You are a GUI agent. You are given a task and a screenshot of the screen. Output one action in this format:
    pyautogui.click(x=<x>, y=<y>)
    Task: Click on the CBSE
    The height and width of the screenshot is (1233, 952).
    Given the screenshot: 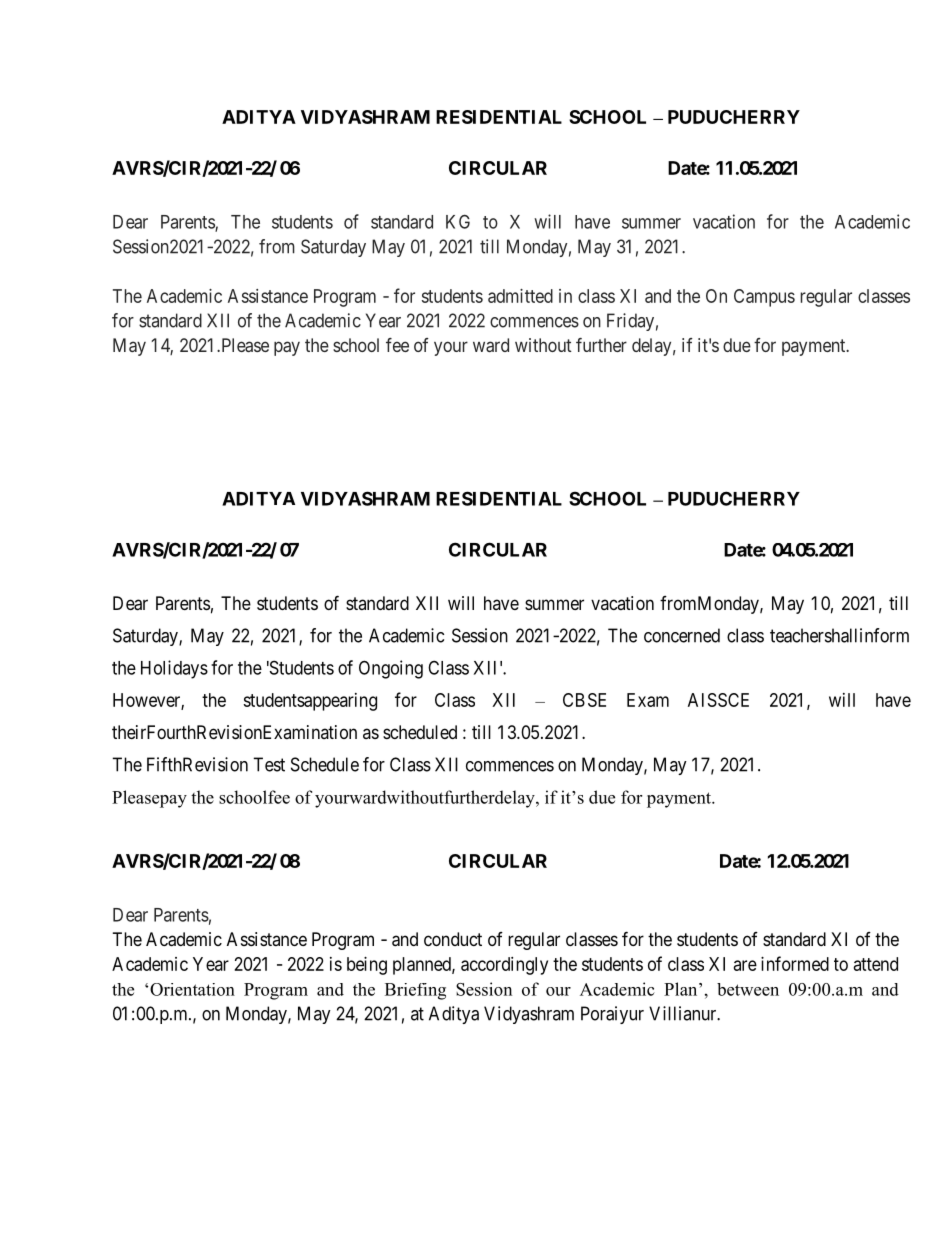 What is the action you would take?
    pyautogui.click(x=584, y=700)
